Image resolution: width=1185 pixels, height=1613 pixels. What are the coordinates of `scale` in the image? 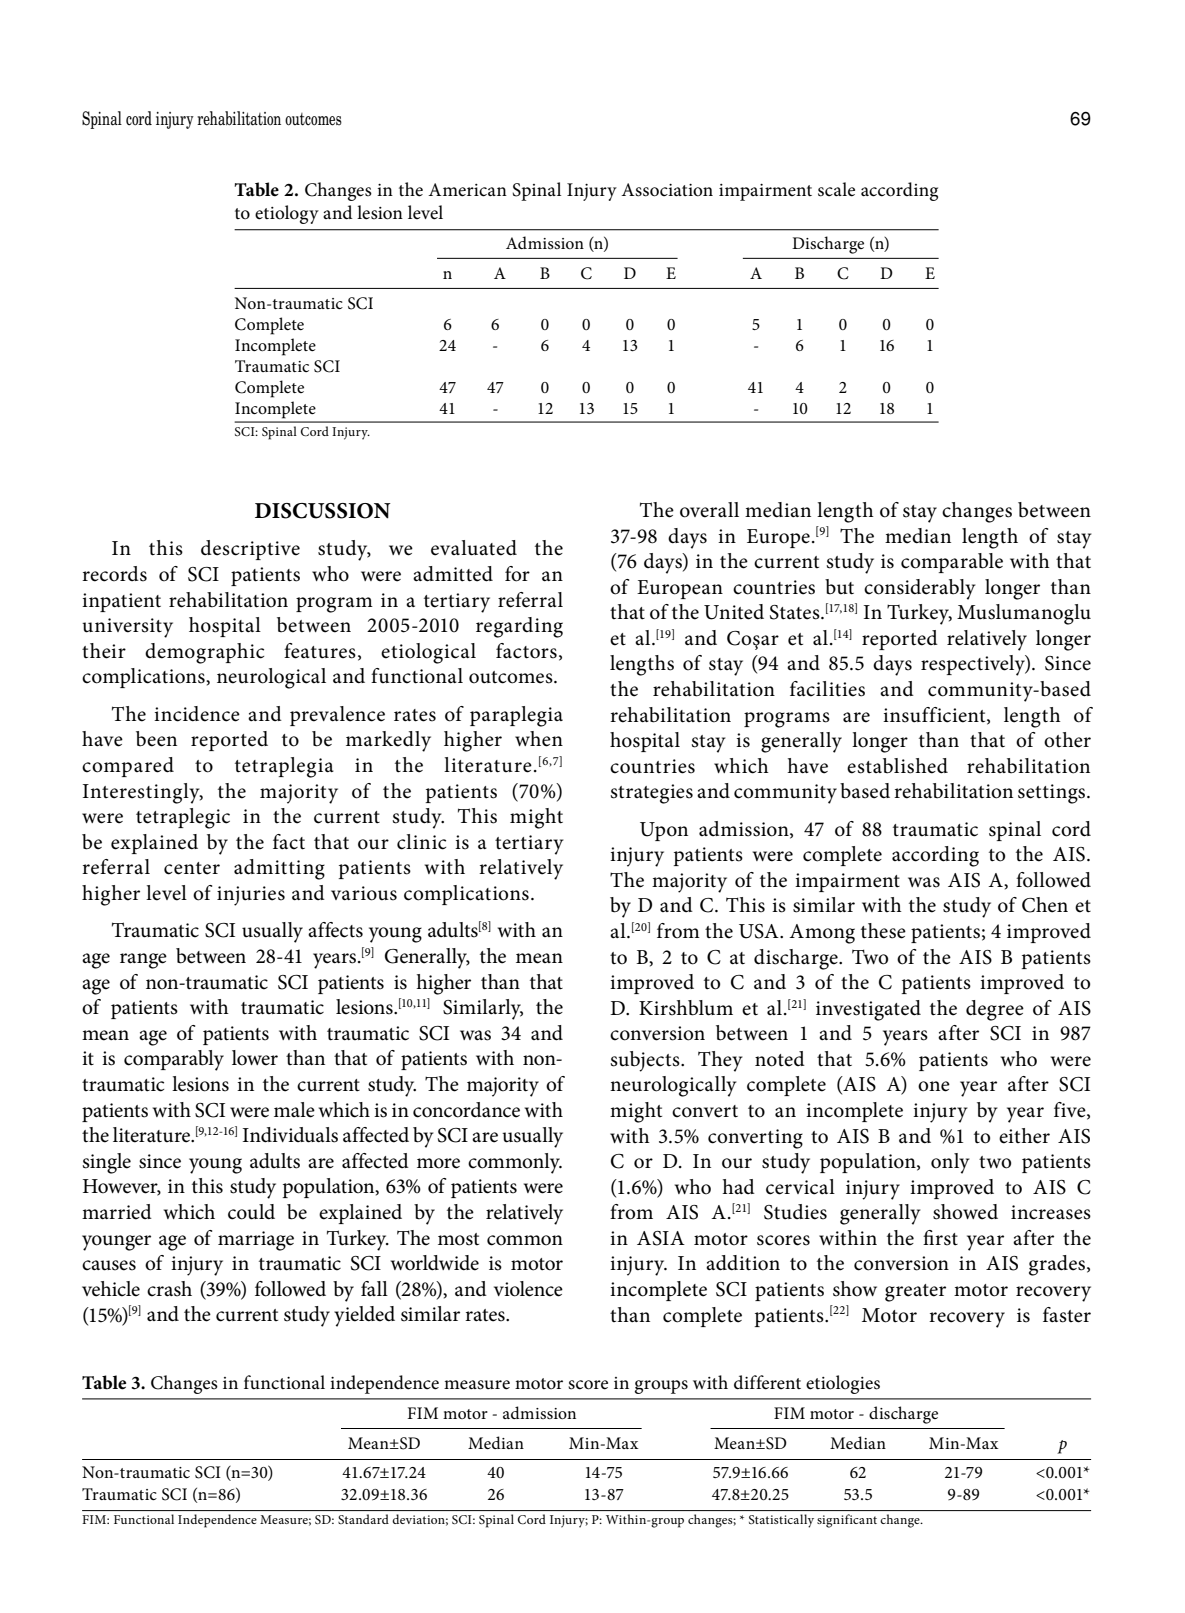 It's located at (836, 189).
